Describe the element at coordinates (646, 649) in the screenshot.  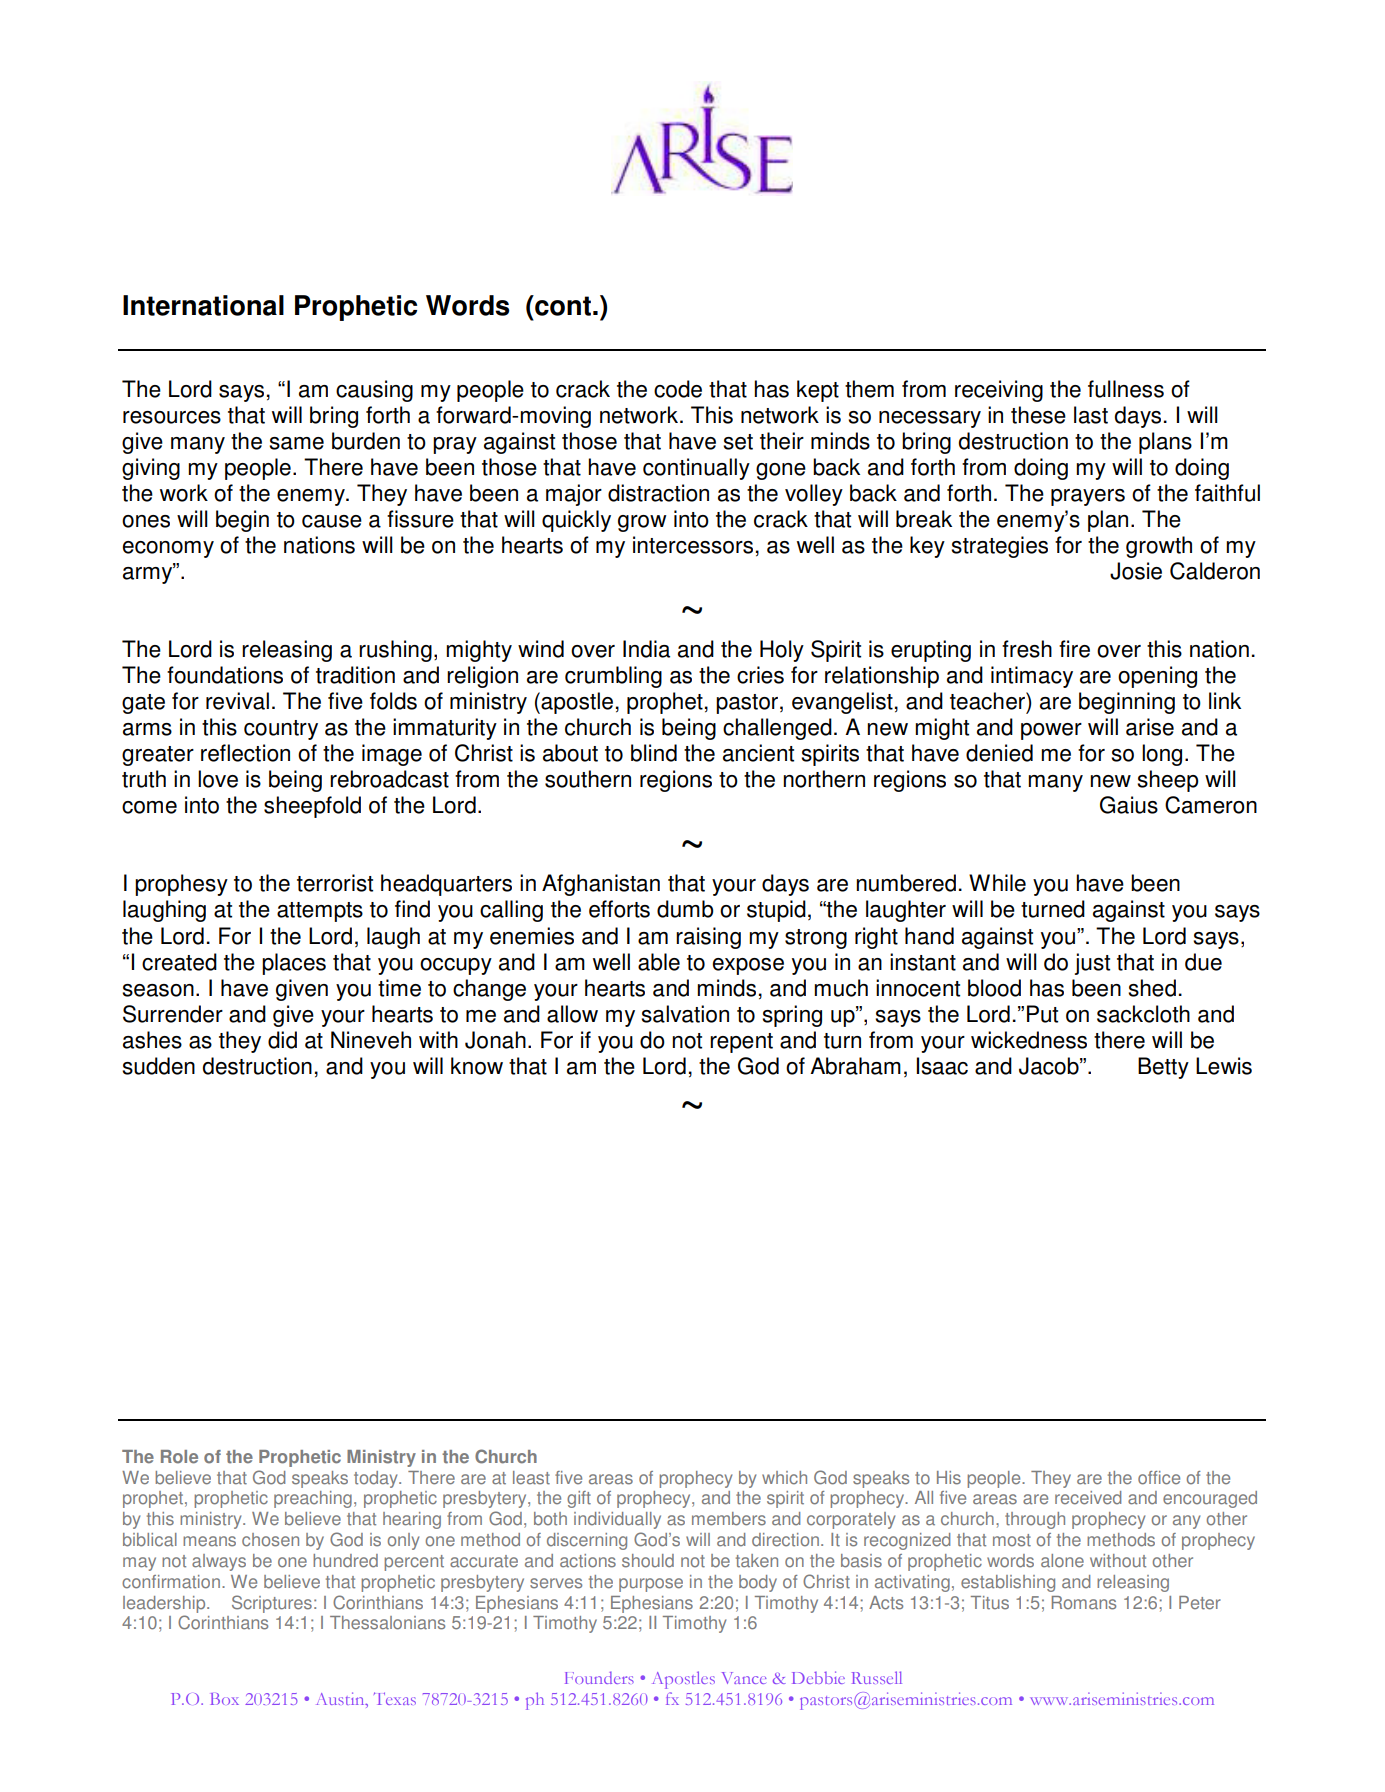
I see `India` at that location.
